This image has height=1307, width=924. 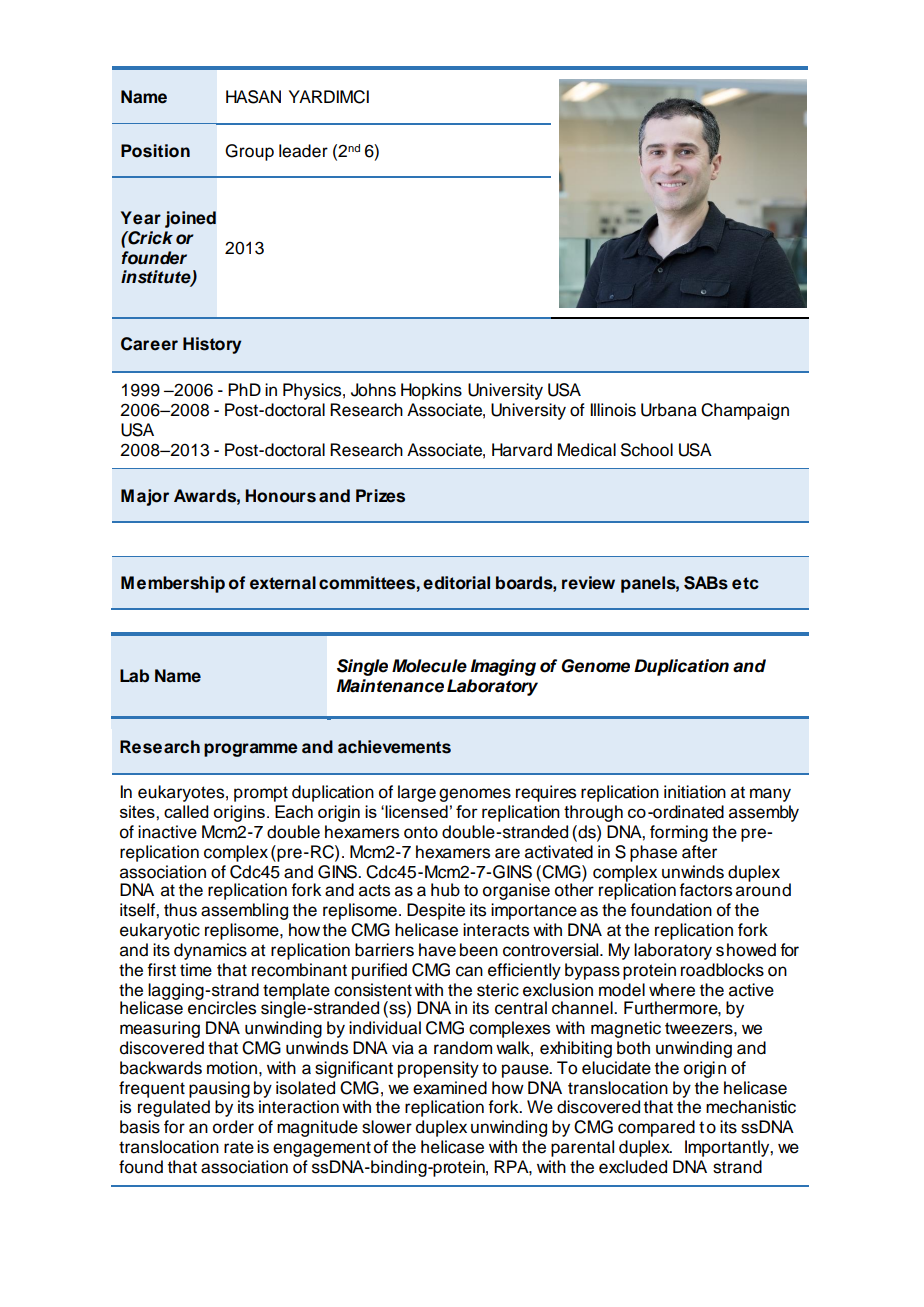 I want to click on leader, so click(x=303, y=151).
